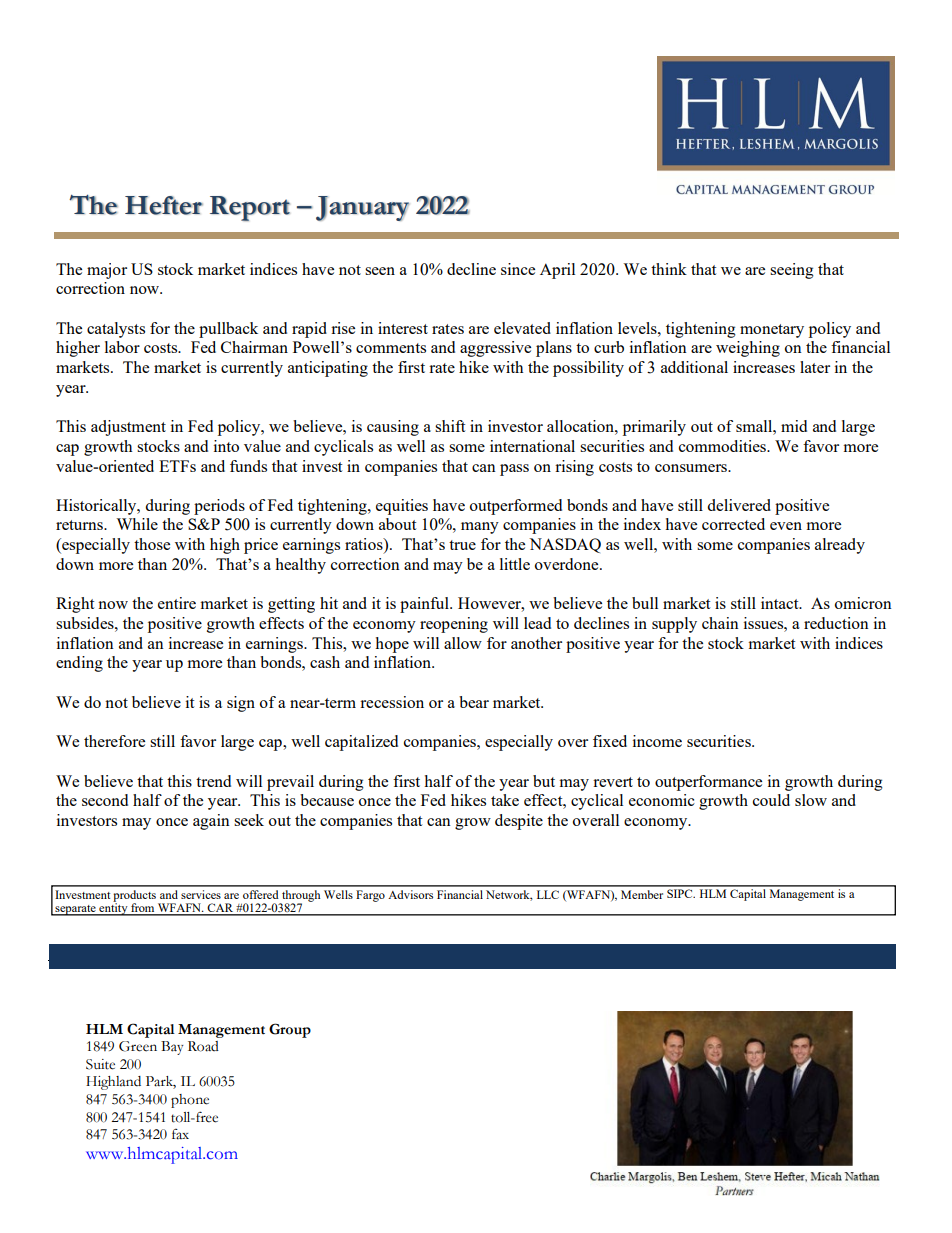 Image resolution: width=952 pixels, height=1233 pixels. I want to click on major, so click(107, 271).
